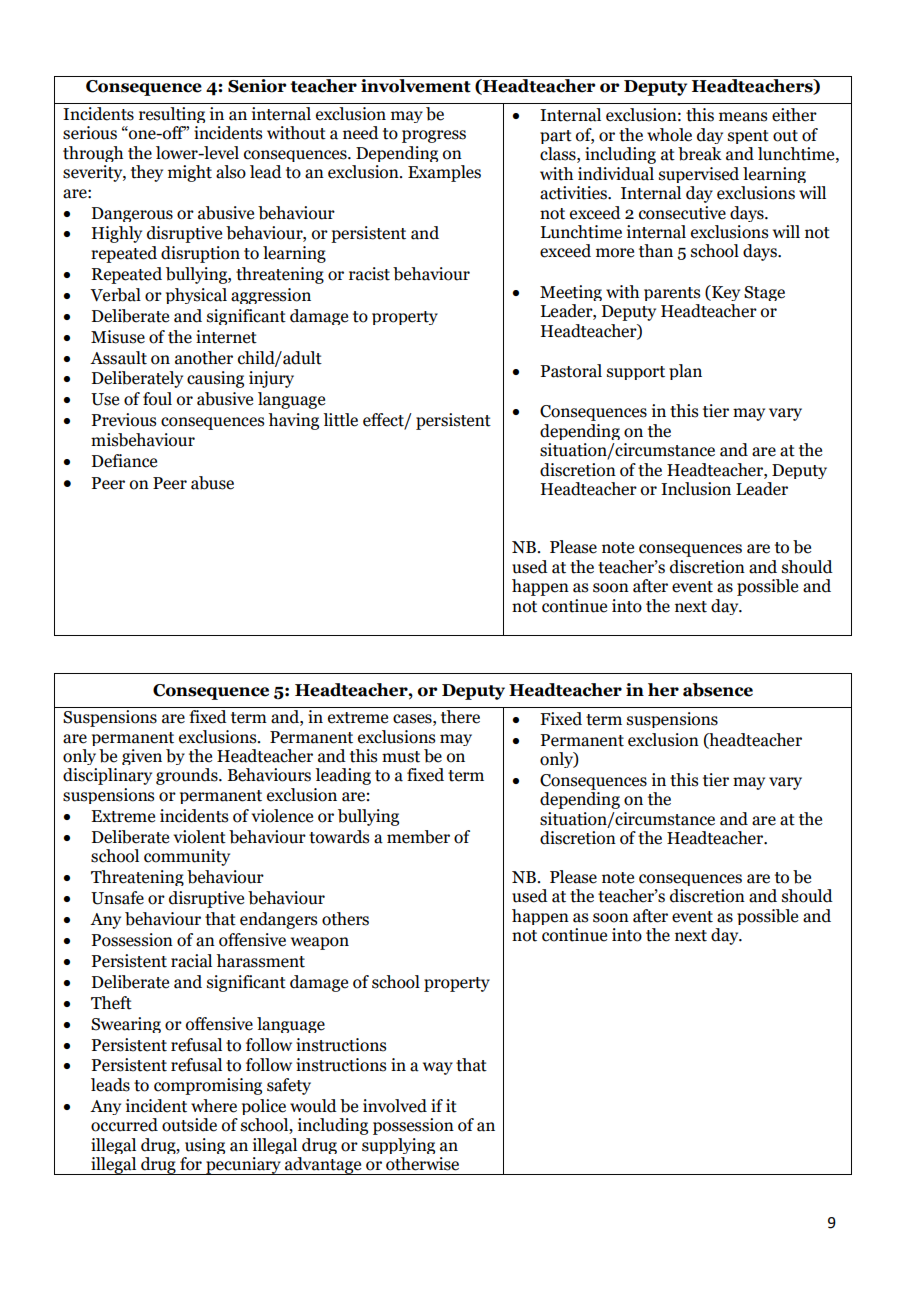  Describe the element at coordinates (743, 117) in the page. I see `means` at that location.
